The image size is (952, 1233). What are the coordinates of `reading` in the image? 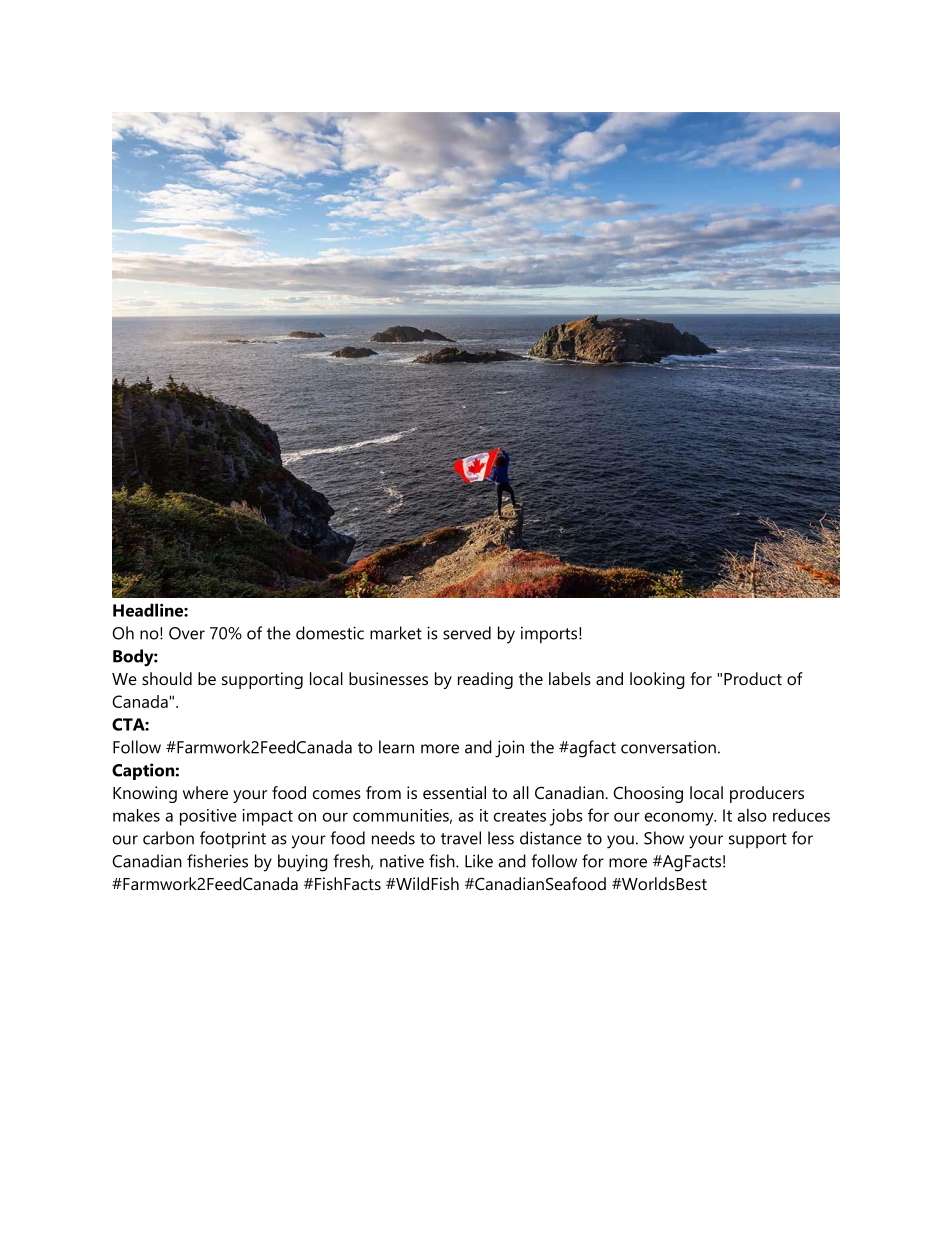 It's located at (485, 680).
